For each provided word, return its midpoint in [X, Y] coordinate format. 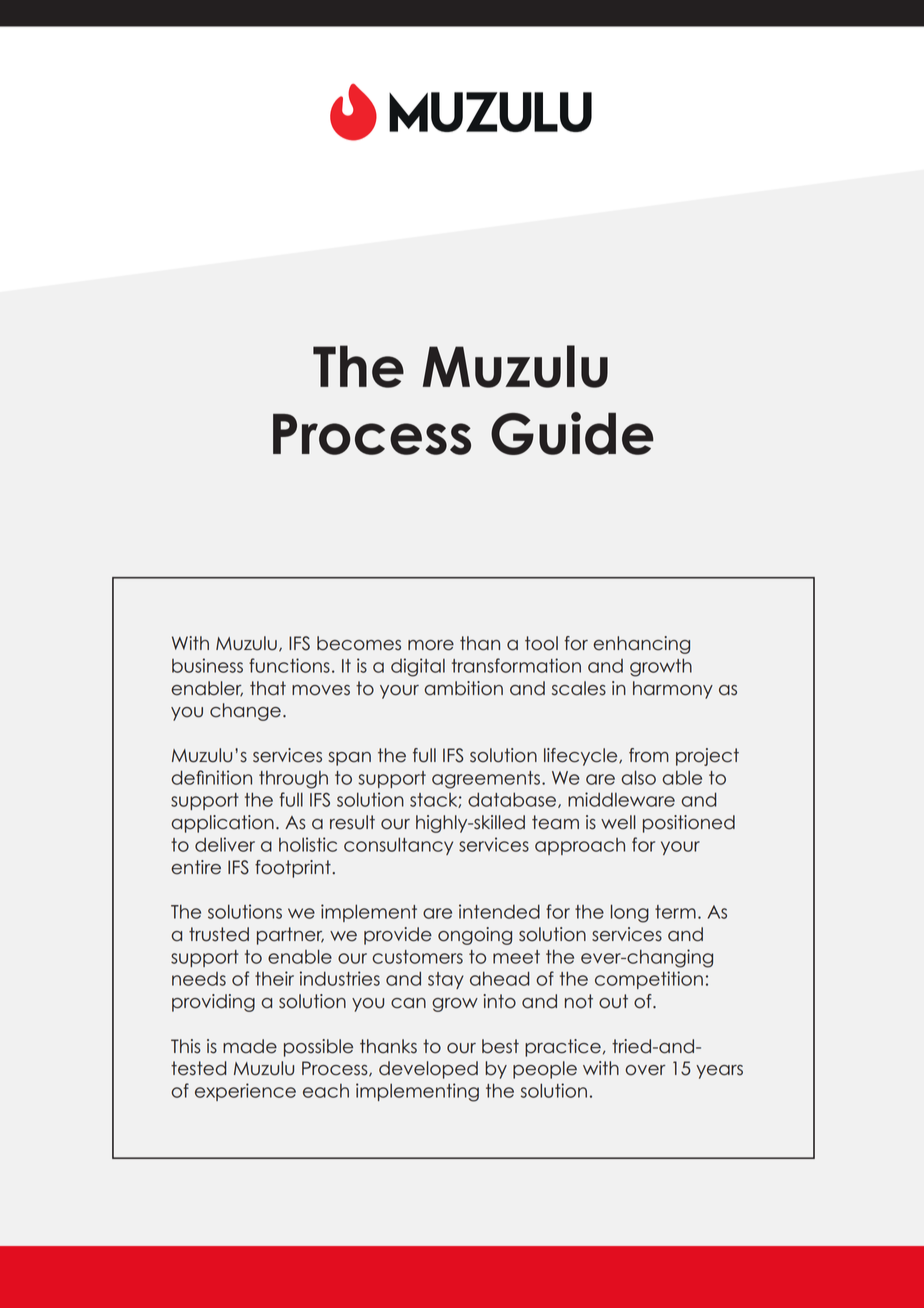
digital [418, 667]
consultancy [398, 846]
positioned [689, 824]
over [645, 1070]
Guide [572, 433]
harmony [673, 690]
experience [245, 1092]
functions [289, 665]
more [431, 645]
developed [428, 1070]
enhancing [641, 645]
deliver [225, 844]
